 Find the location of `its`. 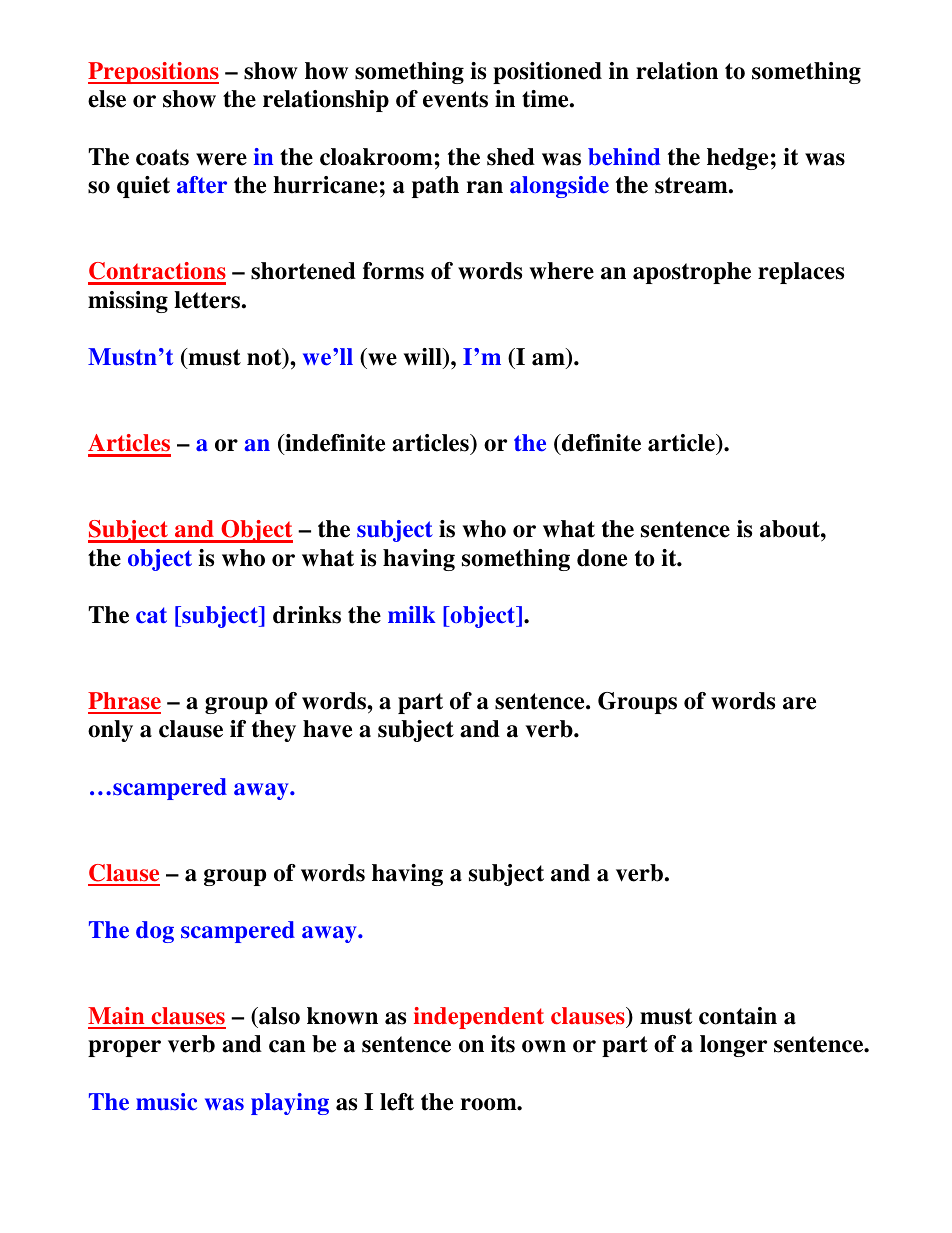

its is located at coordinates (503, 1044).
